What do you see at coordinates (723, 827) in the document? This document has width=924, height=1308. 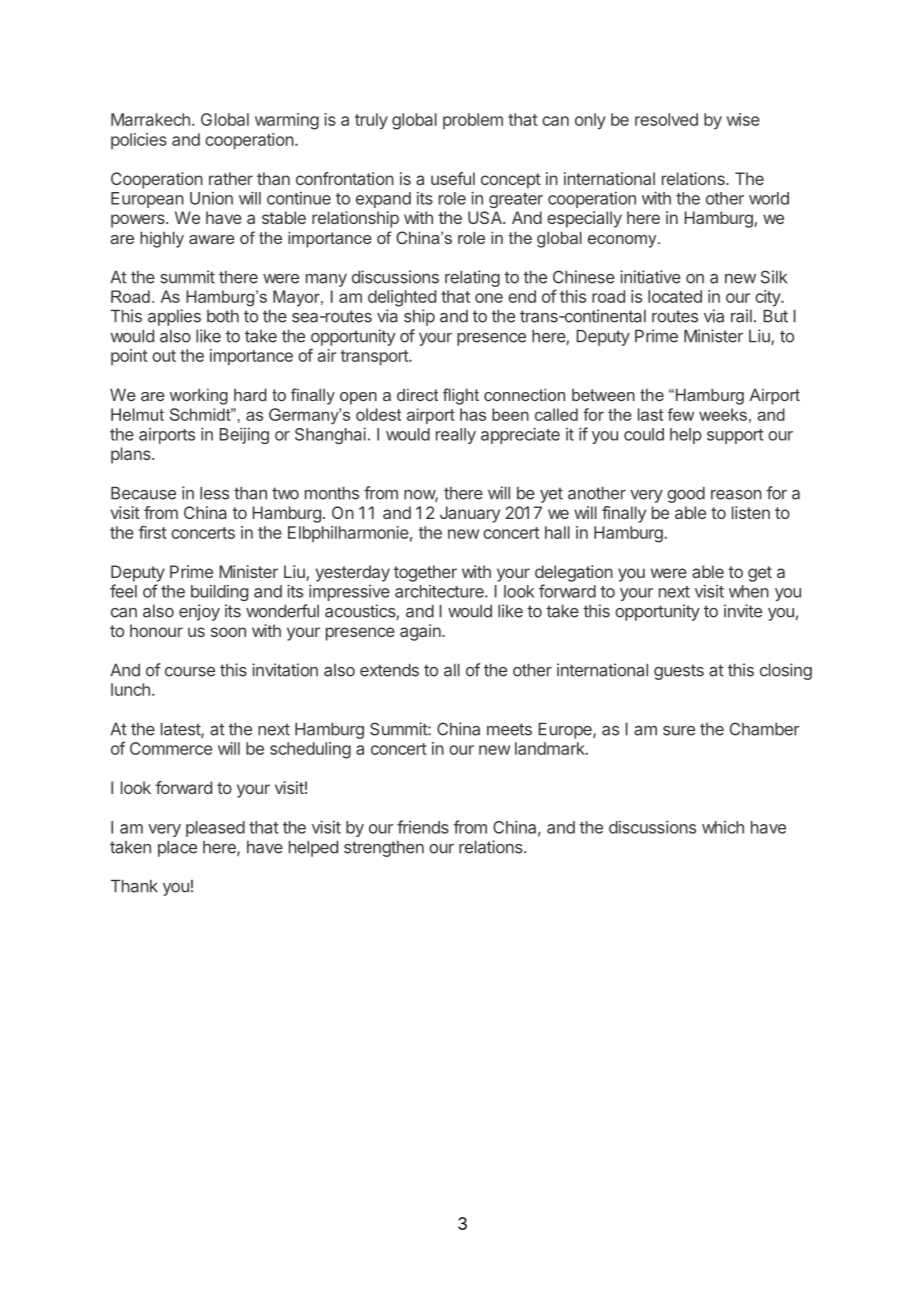 I see `which` at bounding box center [723, 827].
